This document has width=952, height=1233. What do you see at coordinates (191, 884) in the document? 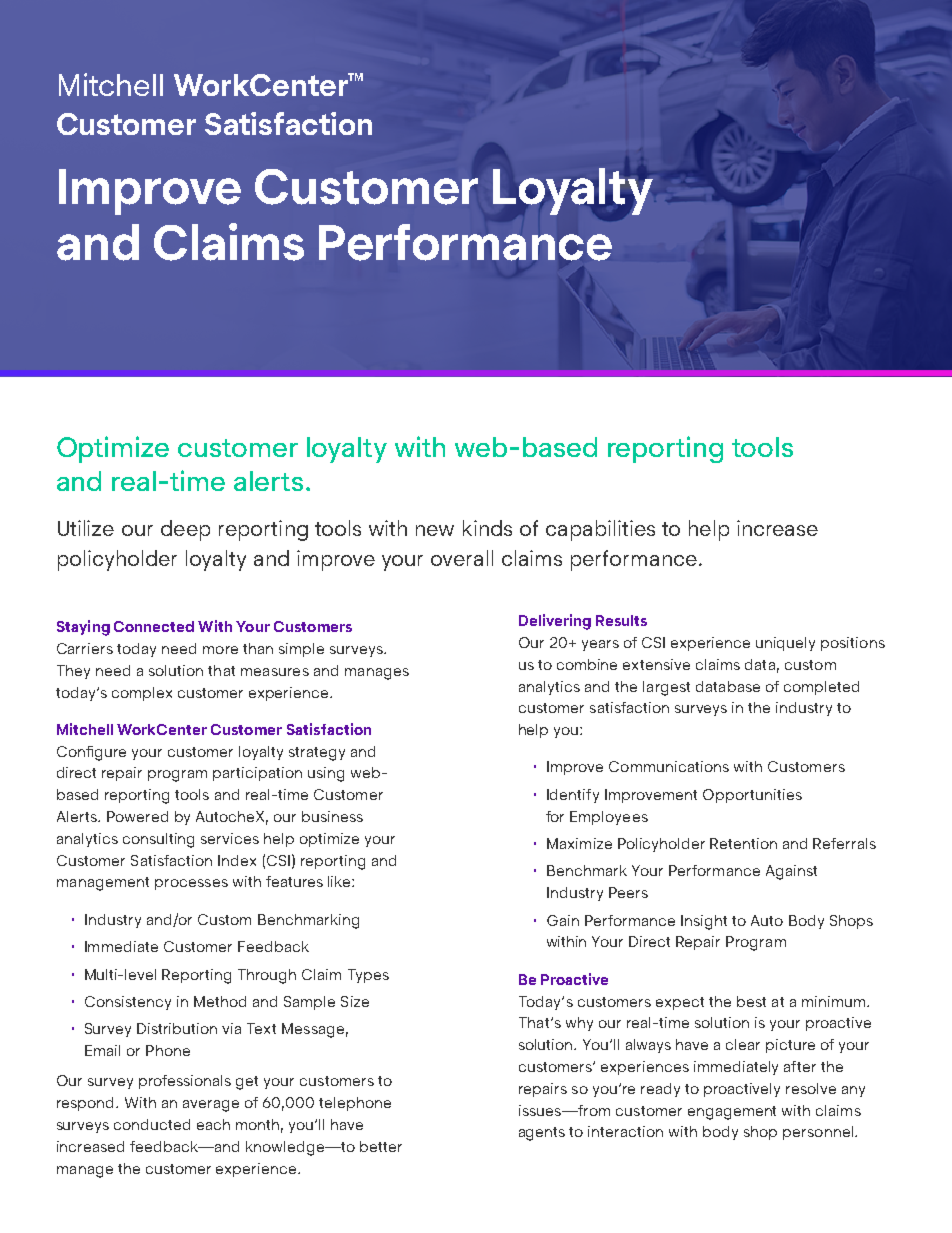
I see `processes` at bounding box center [191, 884].
